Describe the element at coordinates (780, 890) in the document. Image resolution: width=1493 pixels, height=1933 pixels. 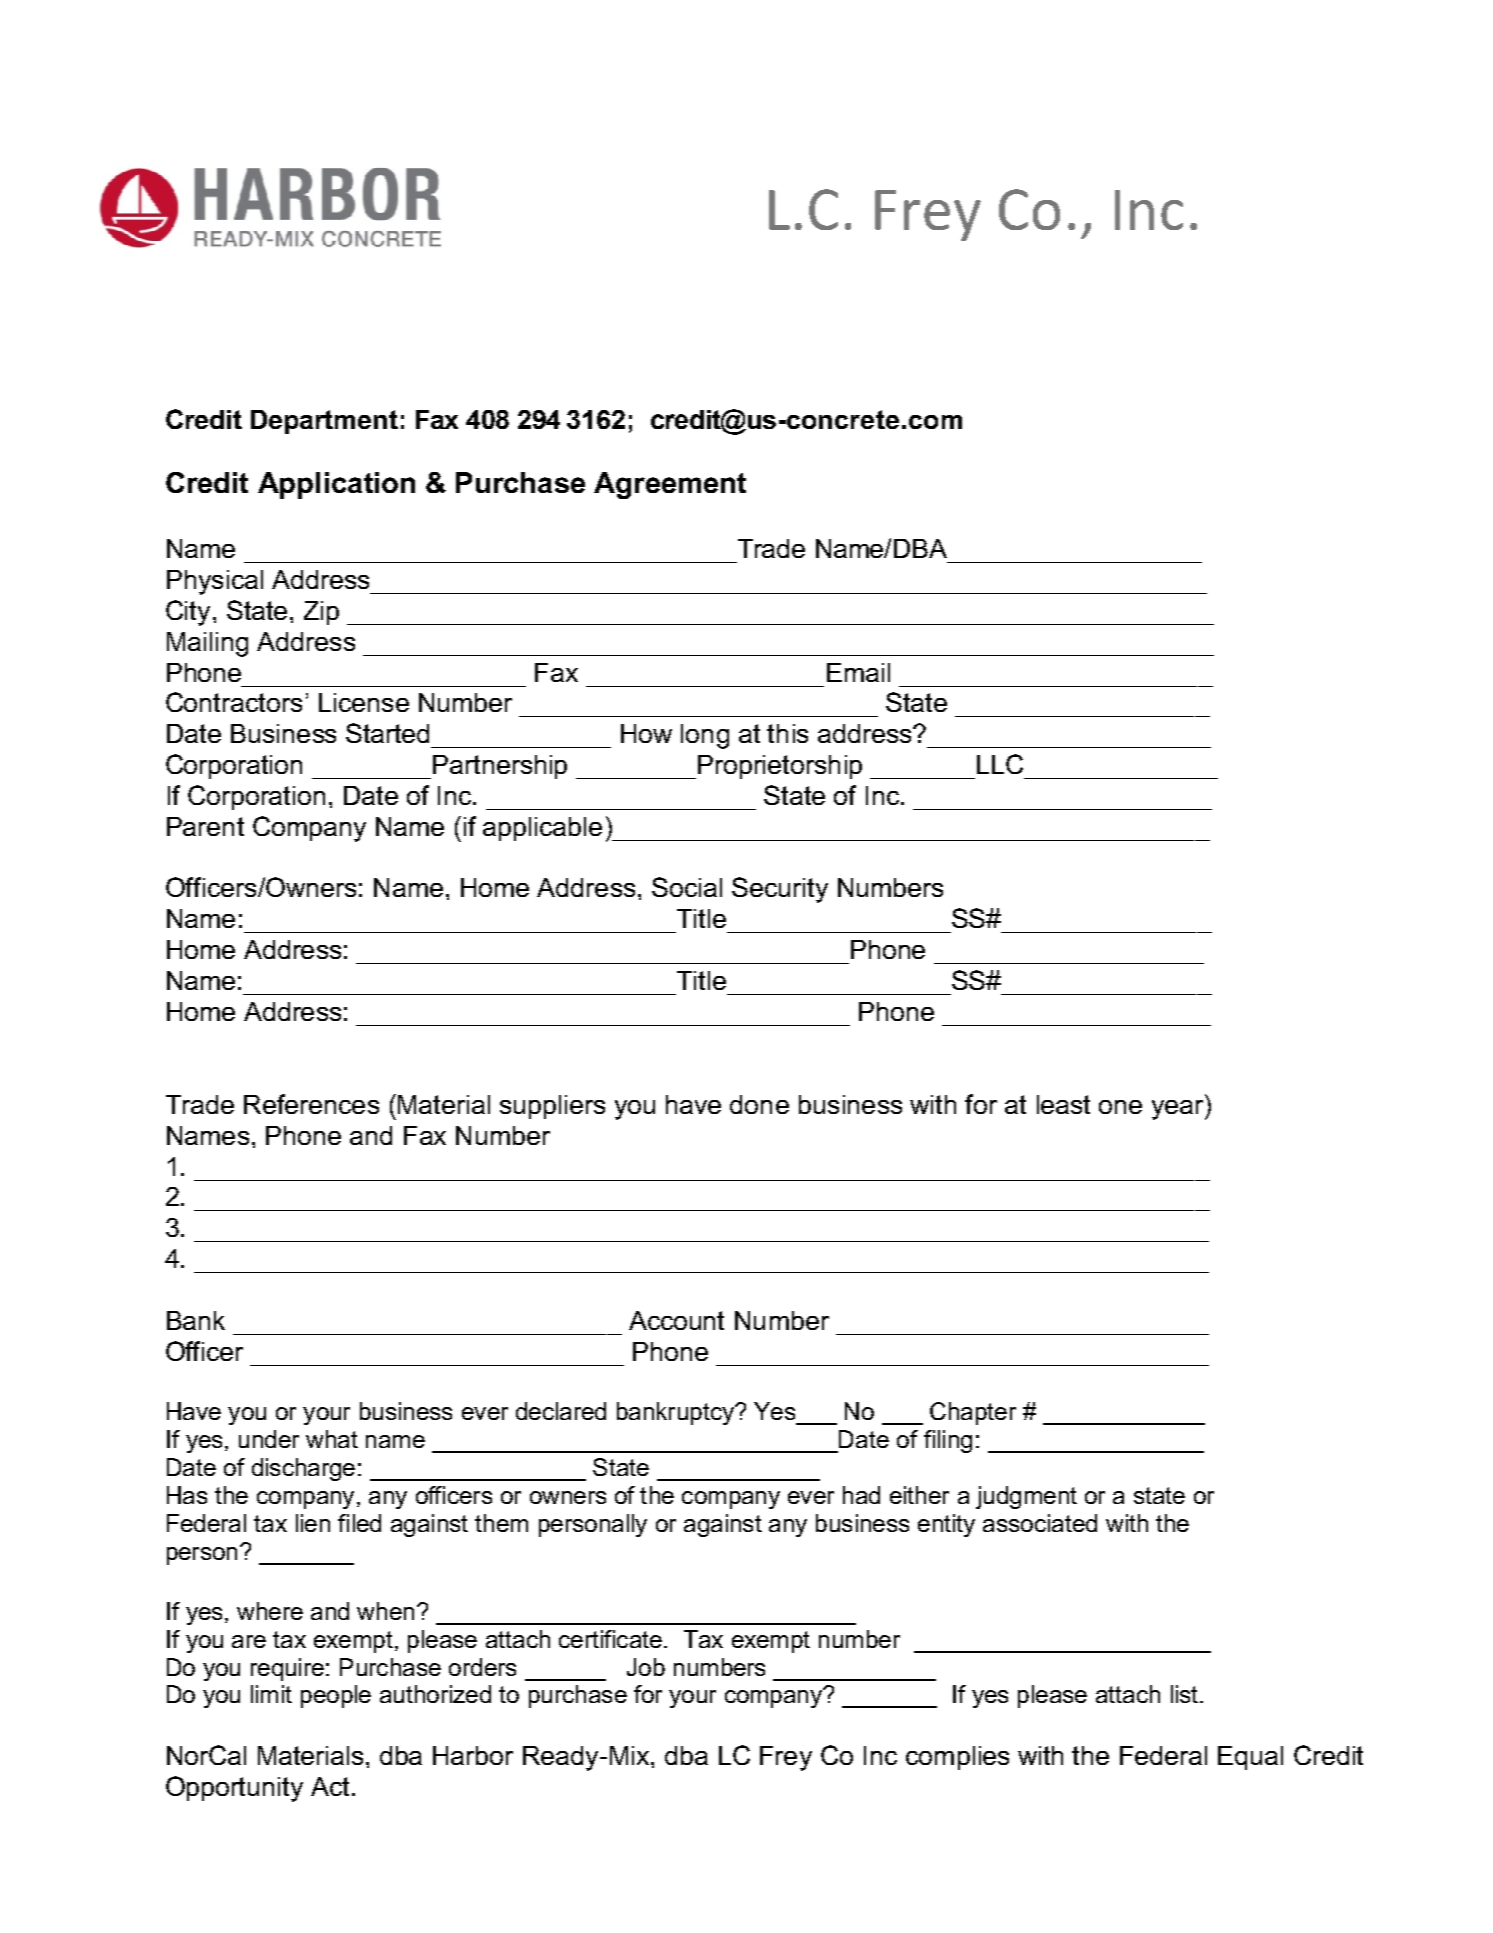
I see `Security` at that location.
